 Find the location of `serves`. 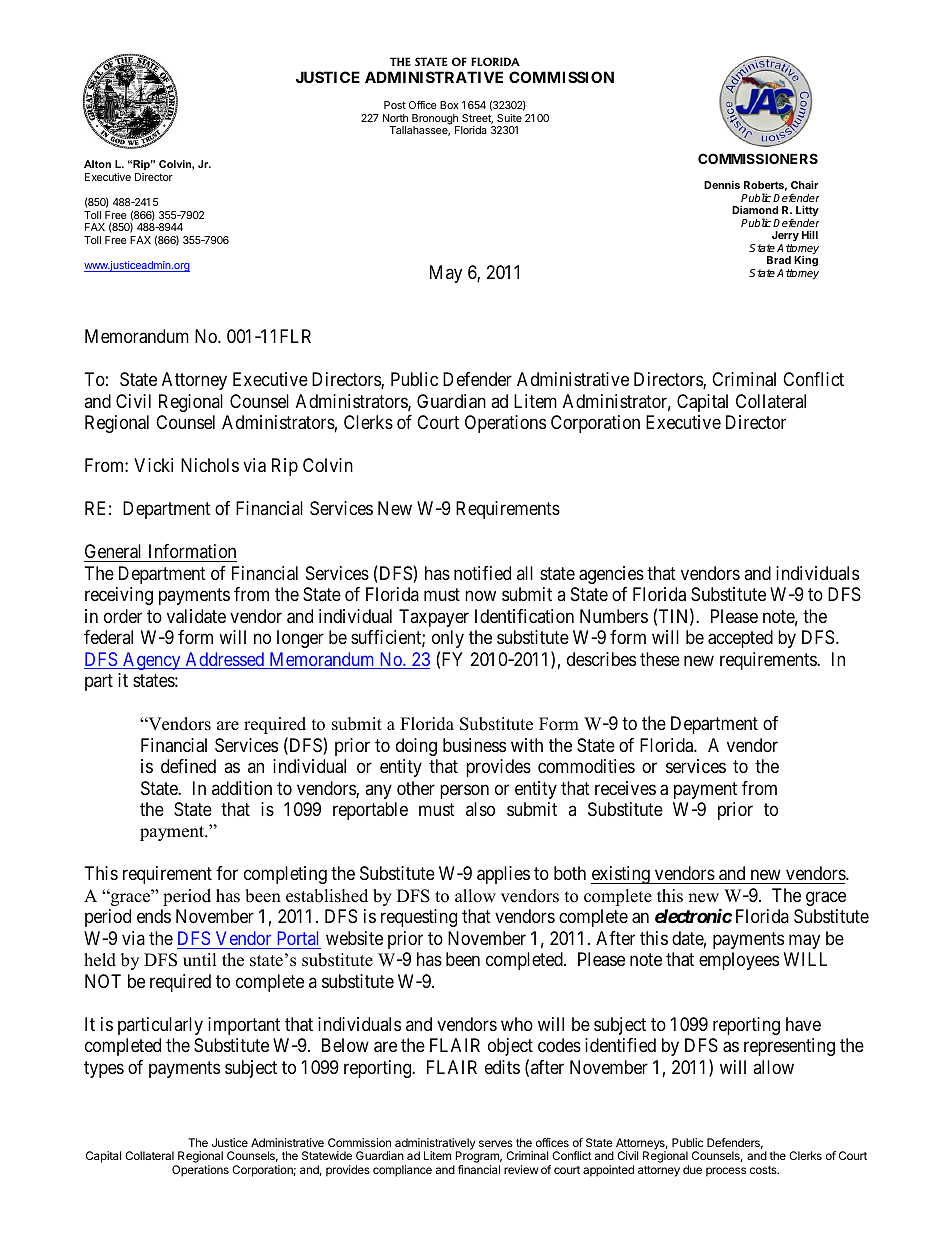

serves is located at coordinates (496, 1143).
